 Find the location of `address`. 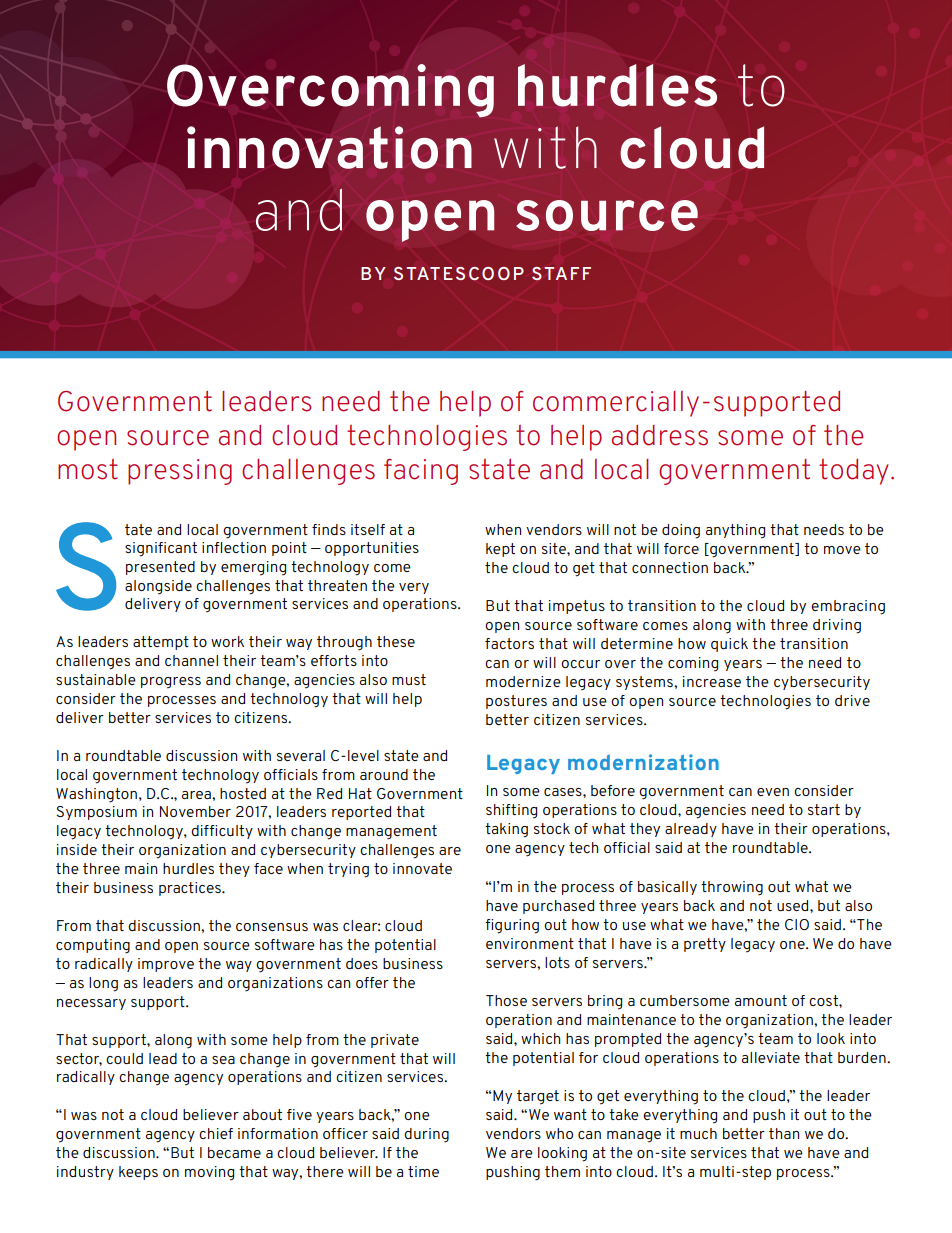

address is located at coordinates (660, 435).
